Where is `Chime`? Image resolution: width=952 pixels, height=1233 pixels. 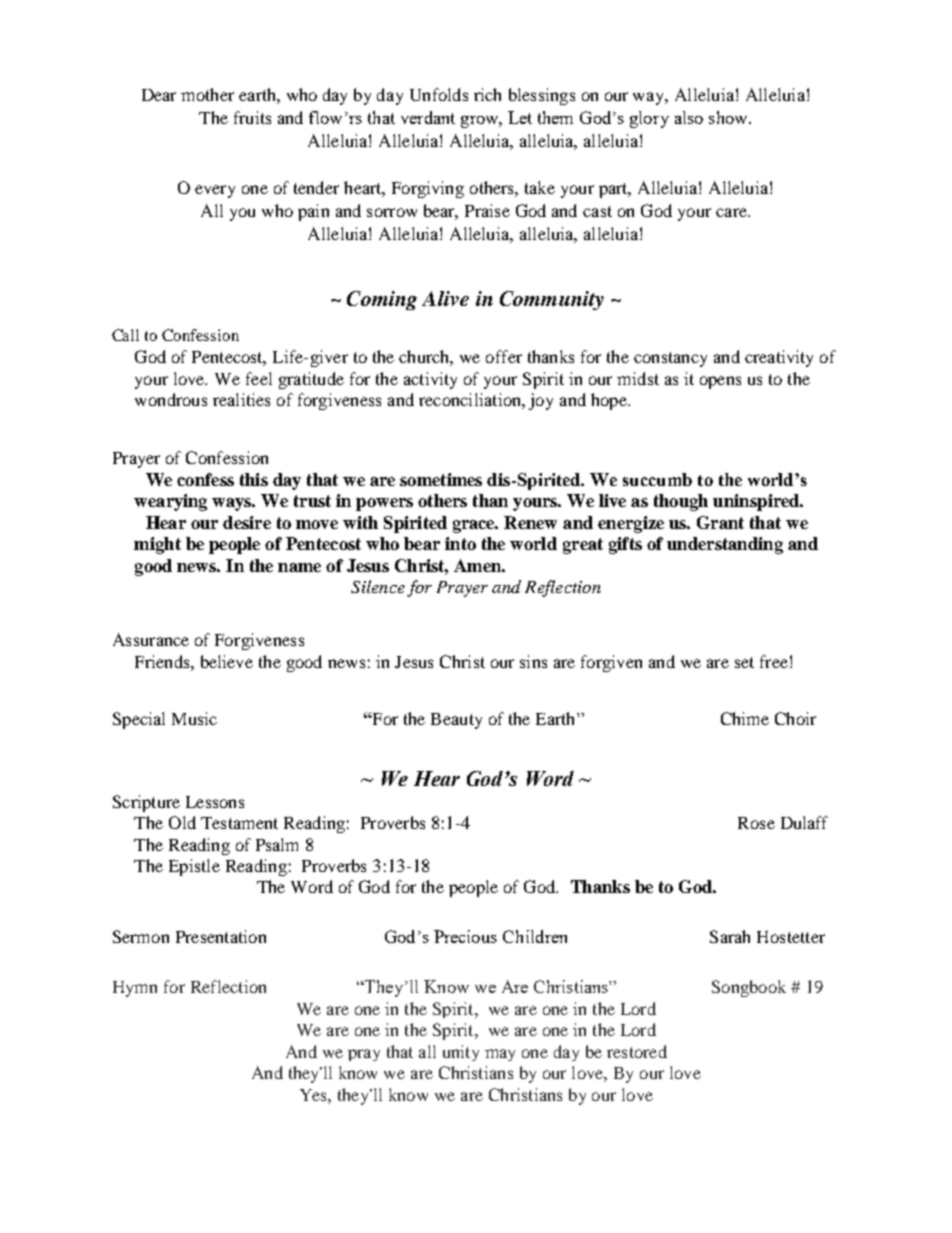 Chime is located at coordinates (745, 718).
